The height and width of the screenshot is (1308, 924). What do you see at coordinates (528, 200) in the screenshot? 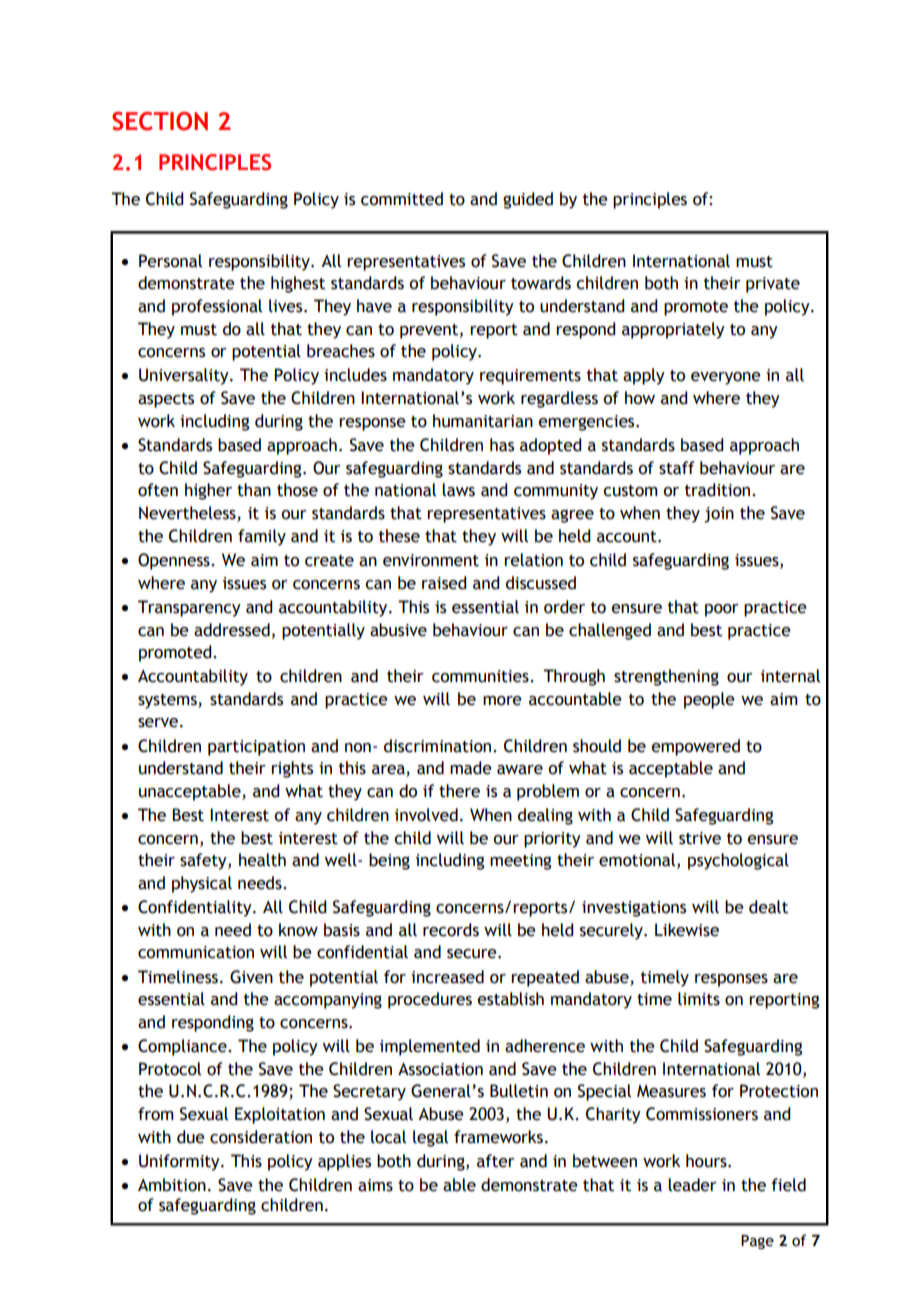
I see `guided` at bounding box center [528, 200].
